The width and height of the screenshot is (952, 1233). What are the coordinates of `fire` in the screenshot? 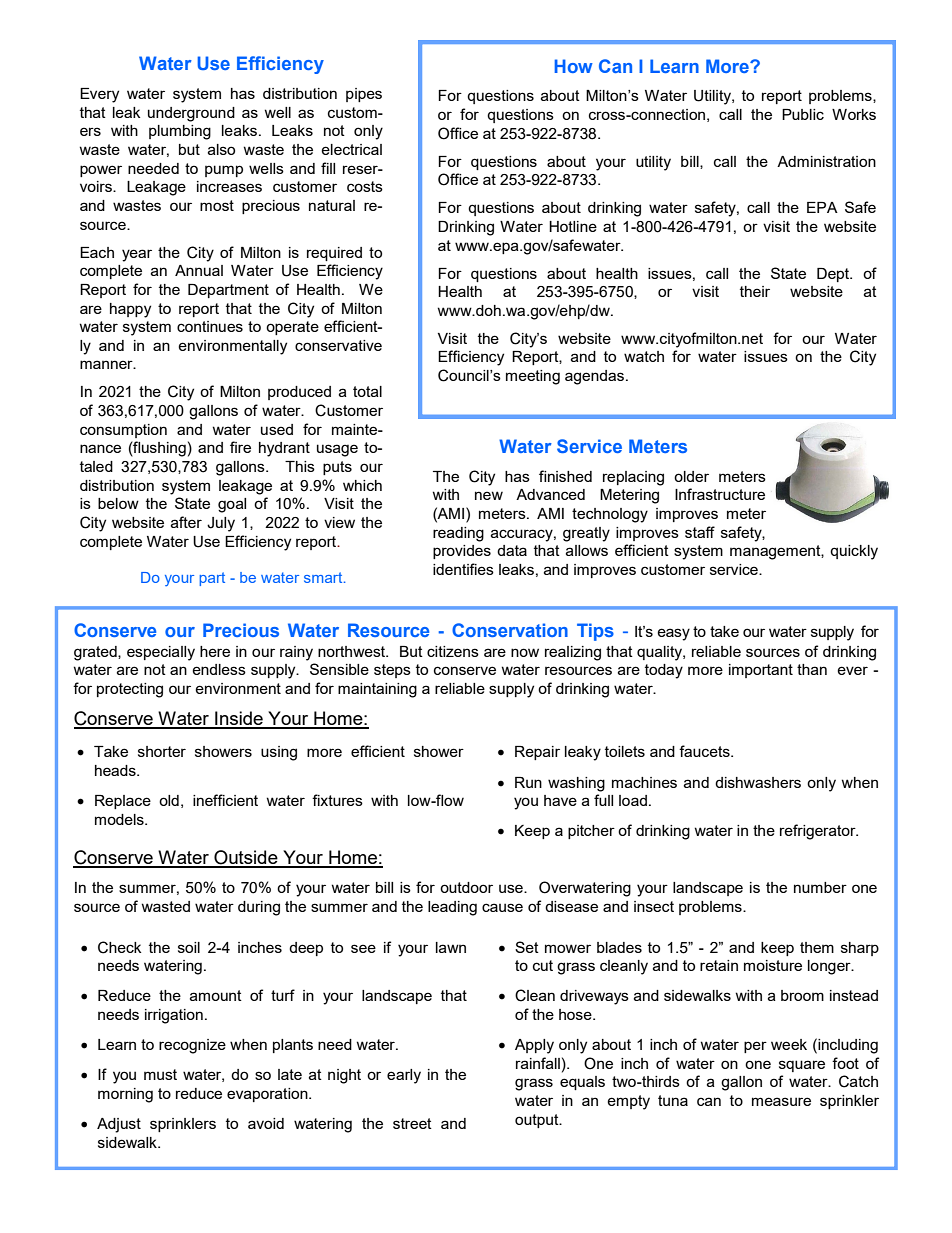 It's located at (240, 447).
